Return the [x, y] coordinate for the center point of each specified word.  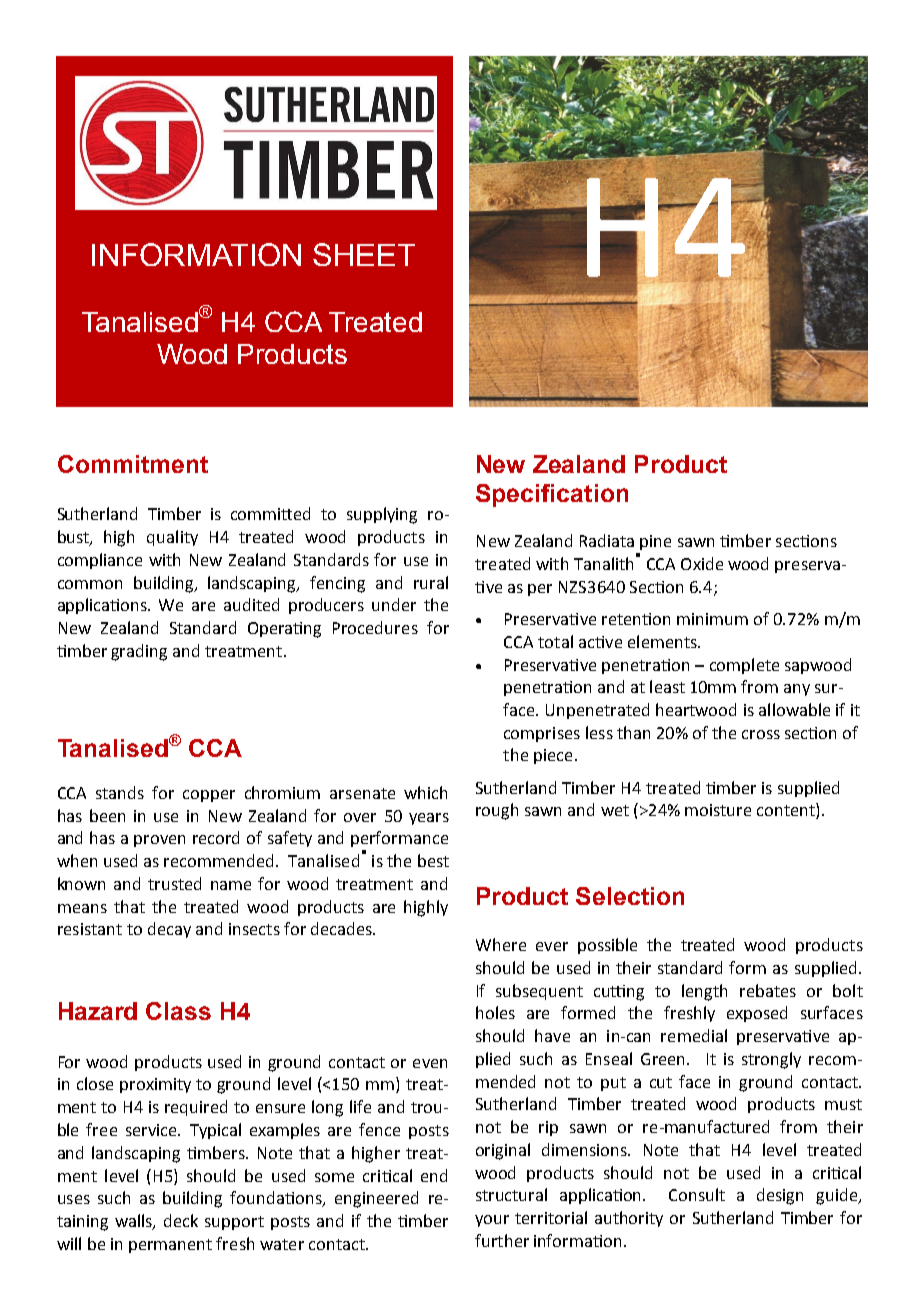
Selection [630, 896]
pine [655, 542]
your [492, 1221]
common [90, 584]
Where [501, 944]
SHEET [364, 254]
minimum [712, 619]
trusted [174, 883]
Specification [552, 495]
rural [431, 582]
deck [181, 1220]
